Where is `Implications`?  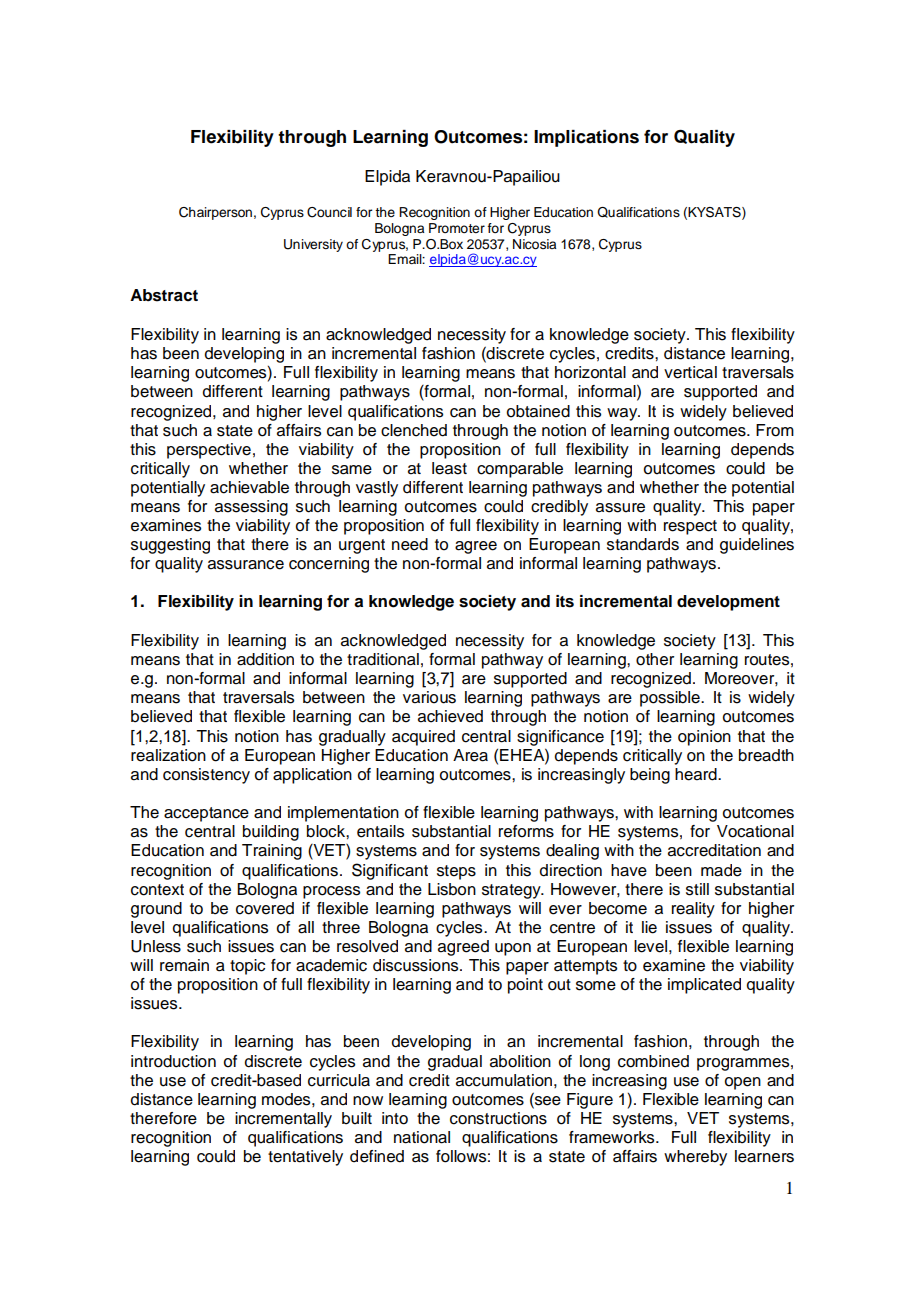
Implications is located at coordinates (586, 138).
